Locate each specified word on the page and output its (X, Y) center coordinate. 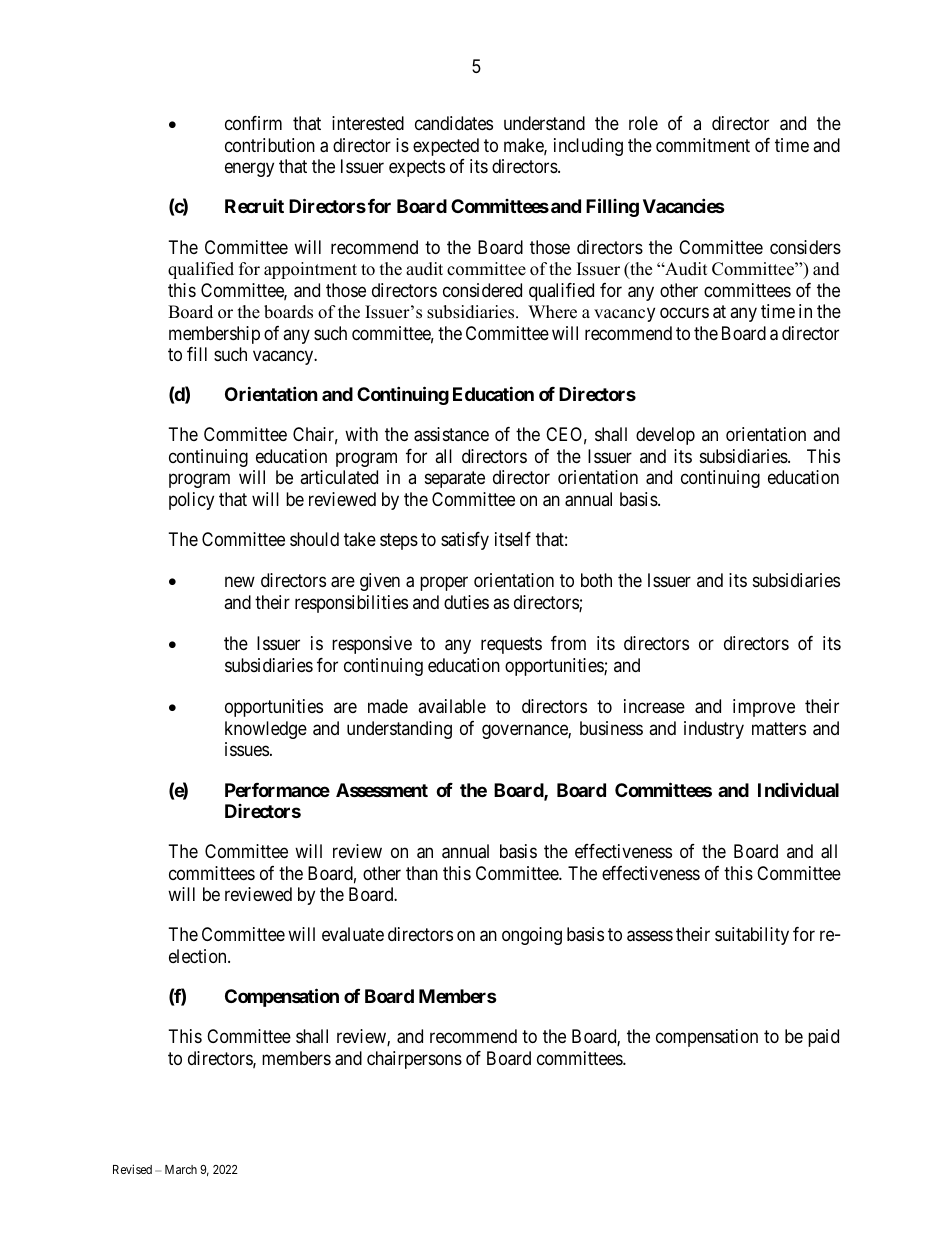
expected (446, 147)
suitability (752, 936)
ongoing (532, 936)
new (240, 582)
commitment (703, 145)
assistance (451, 434)
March (181, 1169)
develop (665, 436)
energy (249, 170)
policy (191, 501)
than (422, 873)
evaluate (353, 934)
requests (511, 646)
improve (764, 708)
